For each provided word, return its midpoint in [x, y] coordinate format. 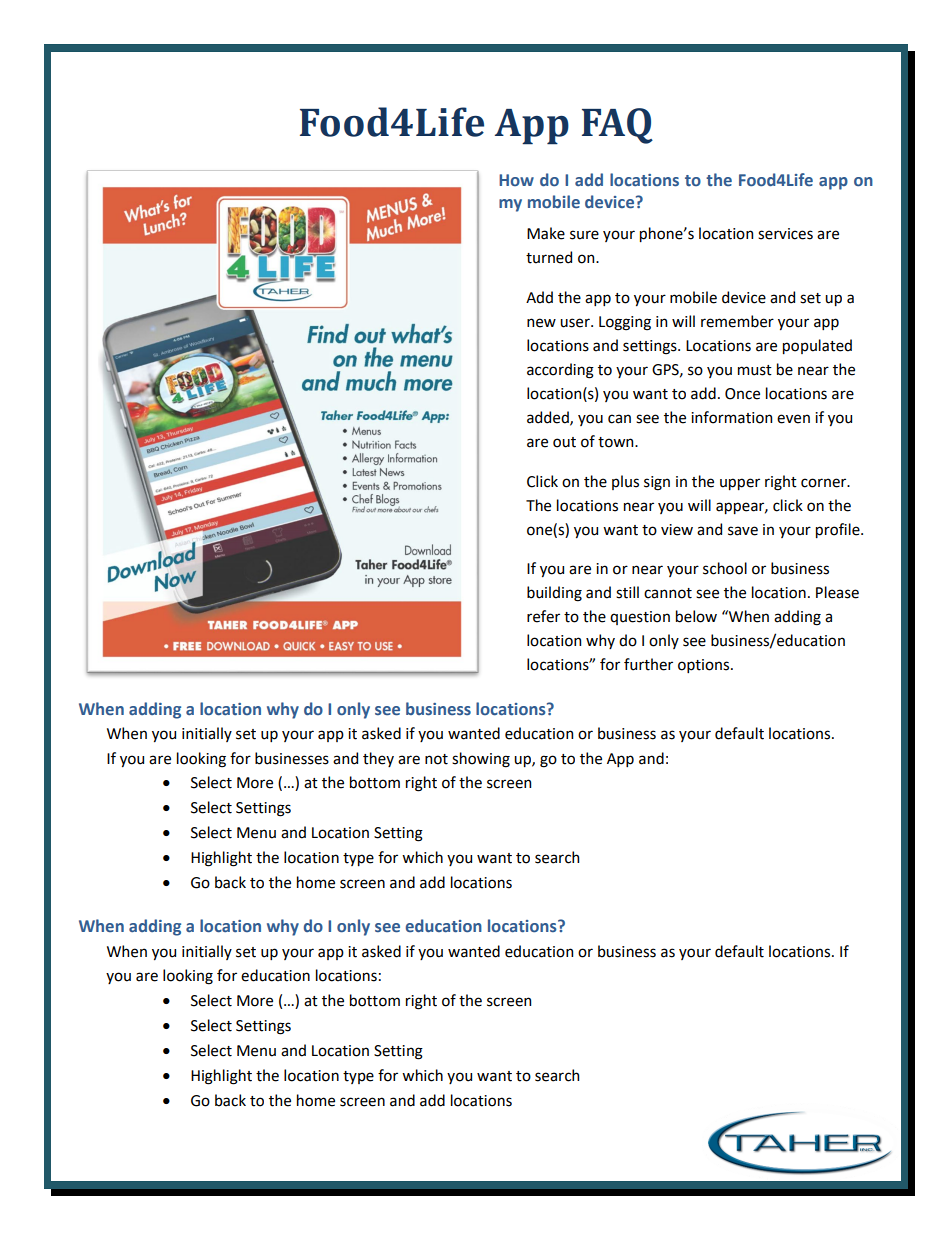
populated [817, 346]
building [554, 594]
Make [546, 233]
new [541, 323]
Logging [625, 323]
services [785, 234]
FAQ [617, 126]
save [743, 531]
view [677, 530]
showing [481, 760]
